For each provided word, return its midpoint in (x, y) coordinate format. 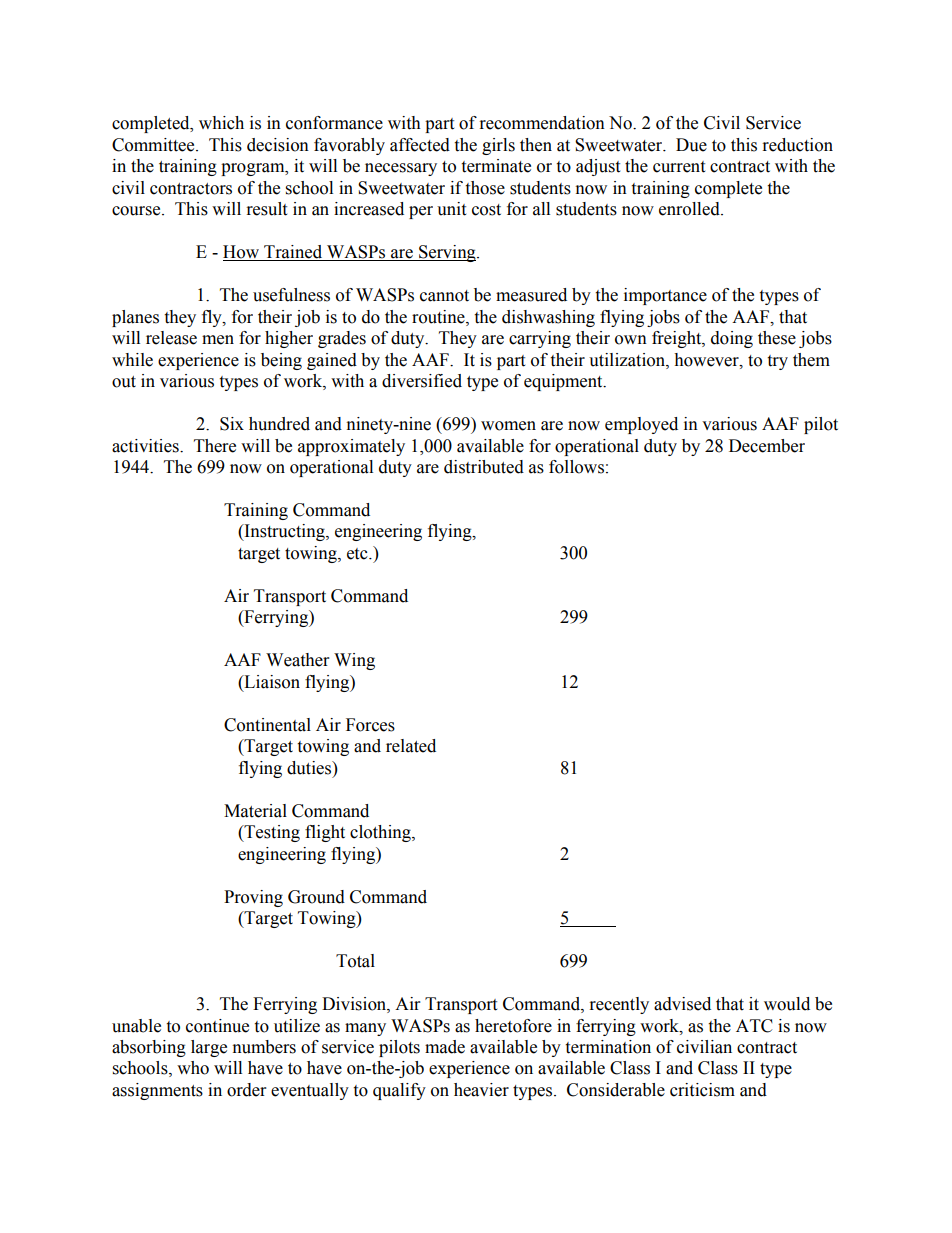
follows (576, 467)
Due (691, 145)
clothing (381, 833)
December (767, 446)
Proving (253, 898)
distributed (484, 467)
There (215, 446)
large (209, 1048)
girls (498, 146)
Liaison (271, 682)
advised (682, 1004)
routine (439, 317)
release (171, 338)
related (411, 746)
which (221, 123)
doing (732, 339)
